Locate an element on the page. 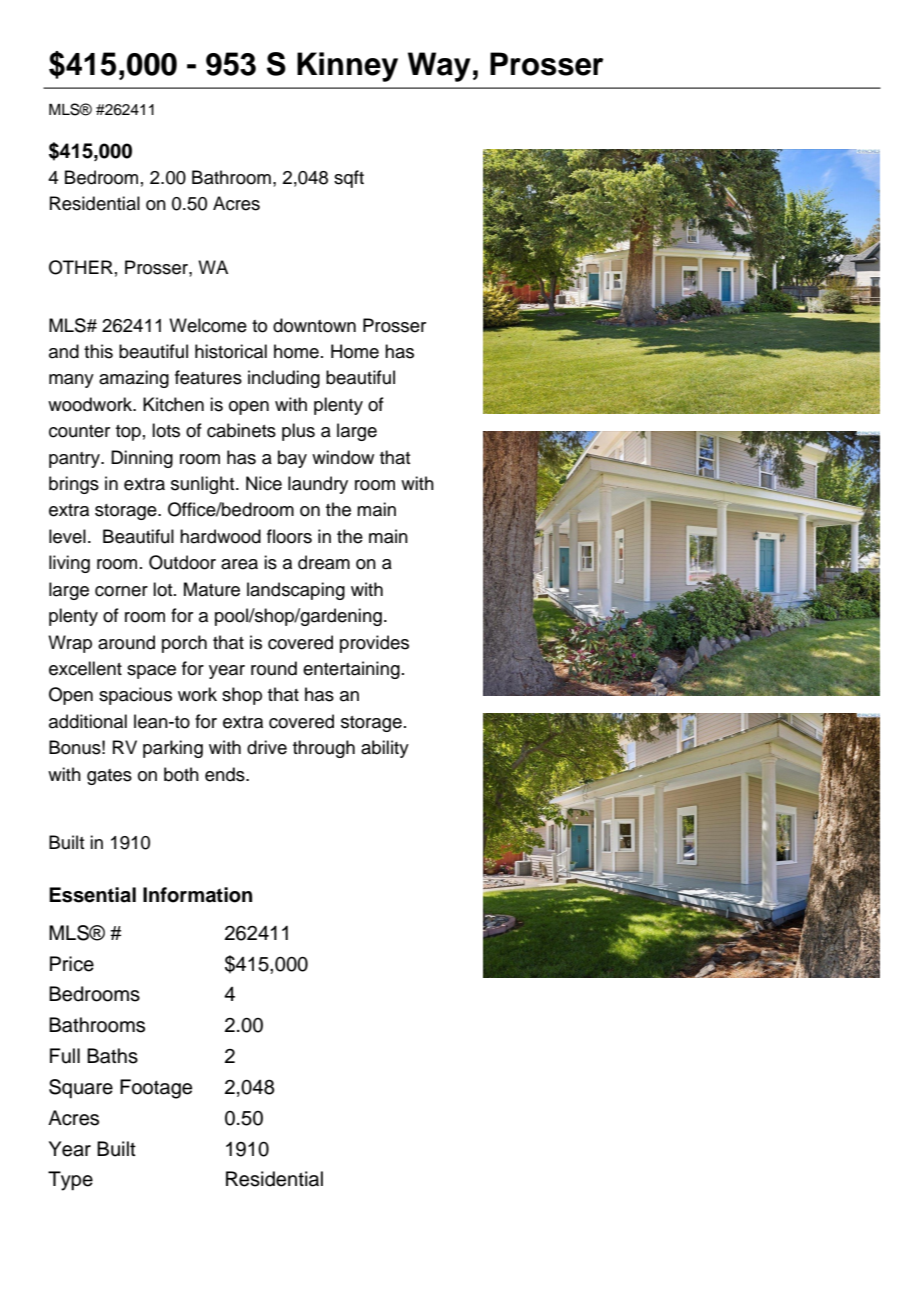 Image resolution: width=924 pixels, height=1308 pixels. provides is located at coordinates (374, 644).
